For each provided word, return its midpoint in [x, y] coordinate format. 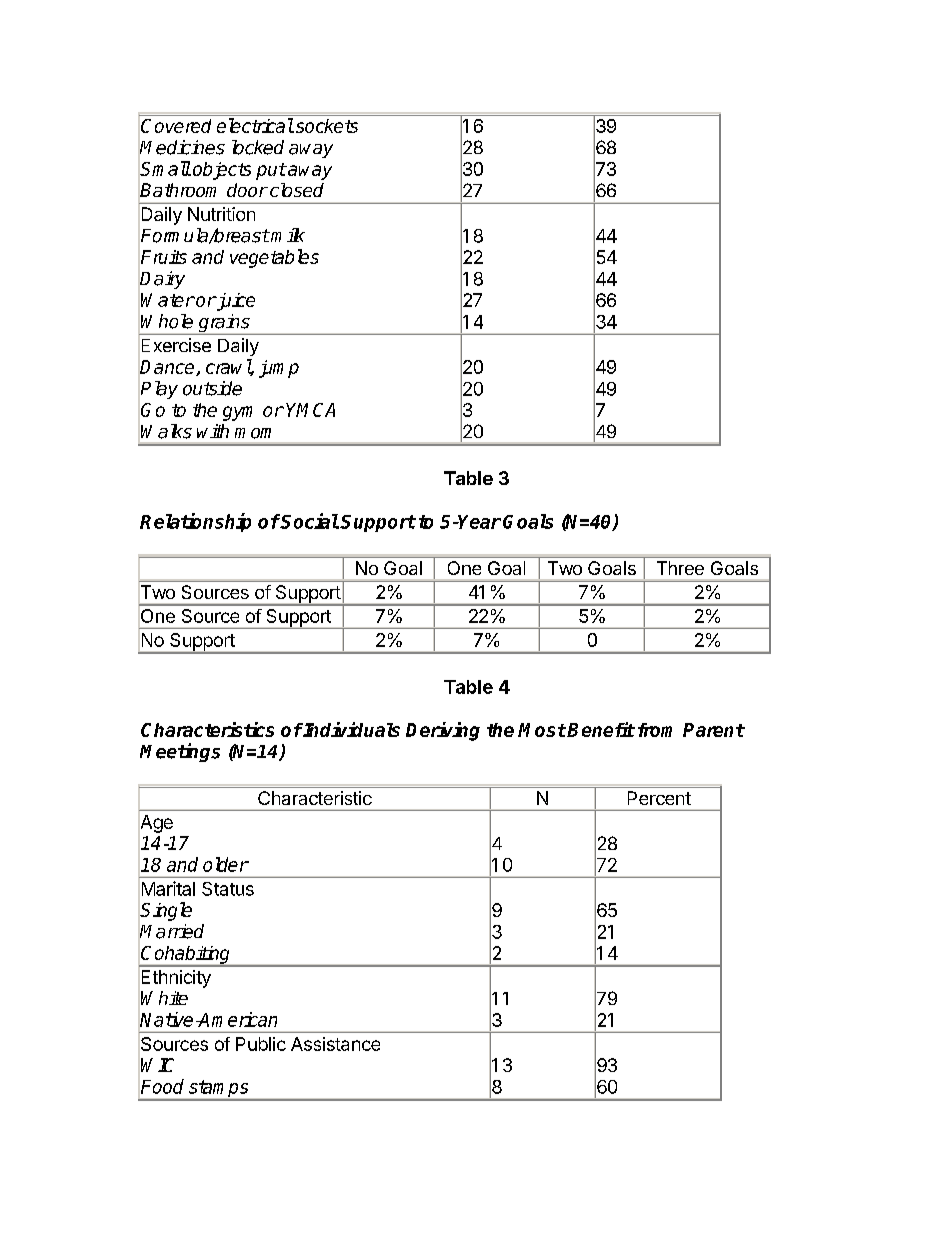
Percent [659, 798]
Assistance [335, 1044]
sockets [325, 126]
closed [297, 190]
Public [261, 1044]
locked [258, 147]
